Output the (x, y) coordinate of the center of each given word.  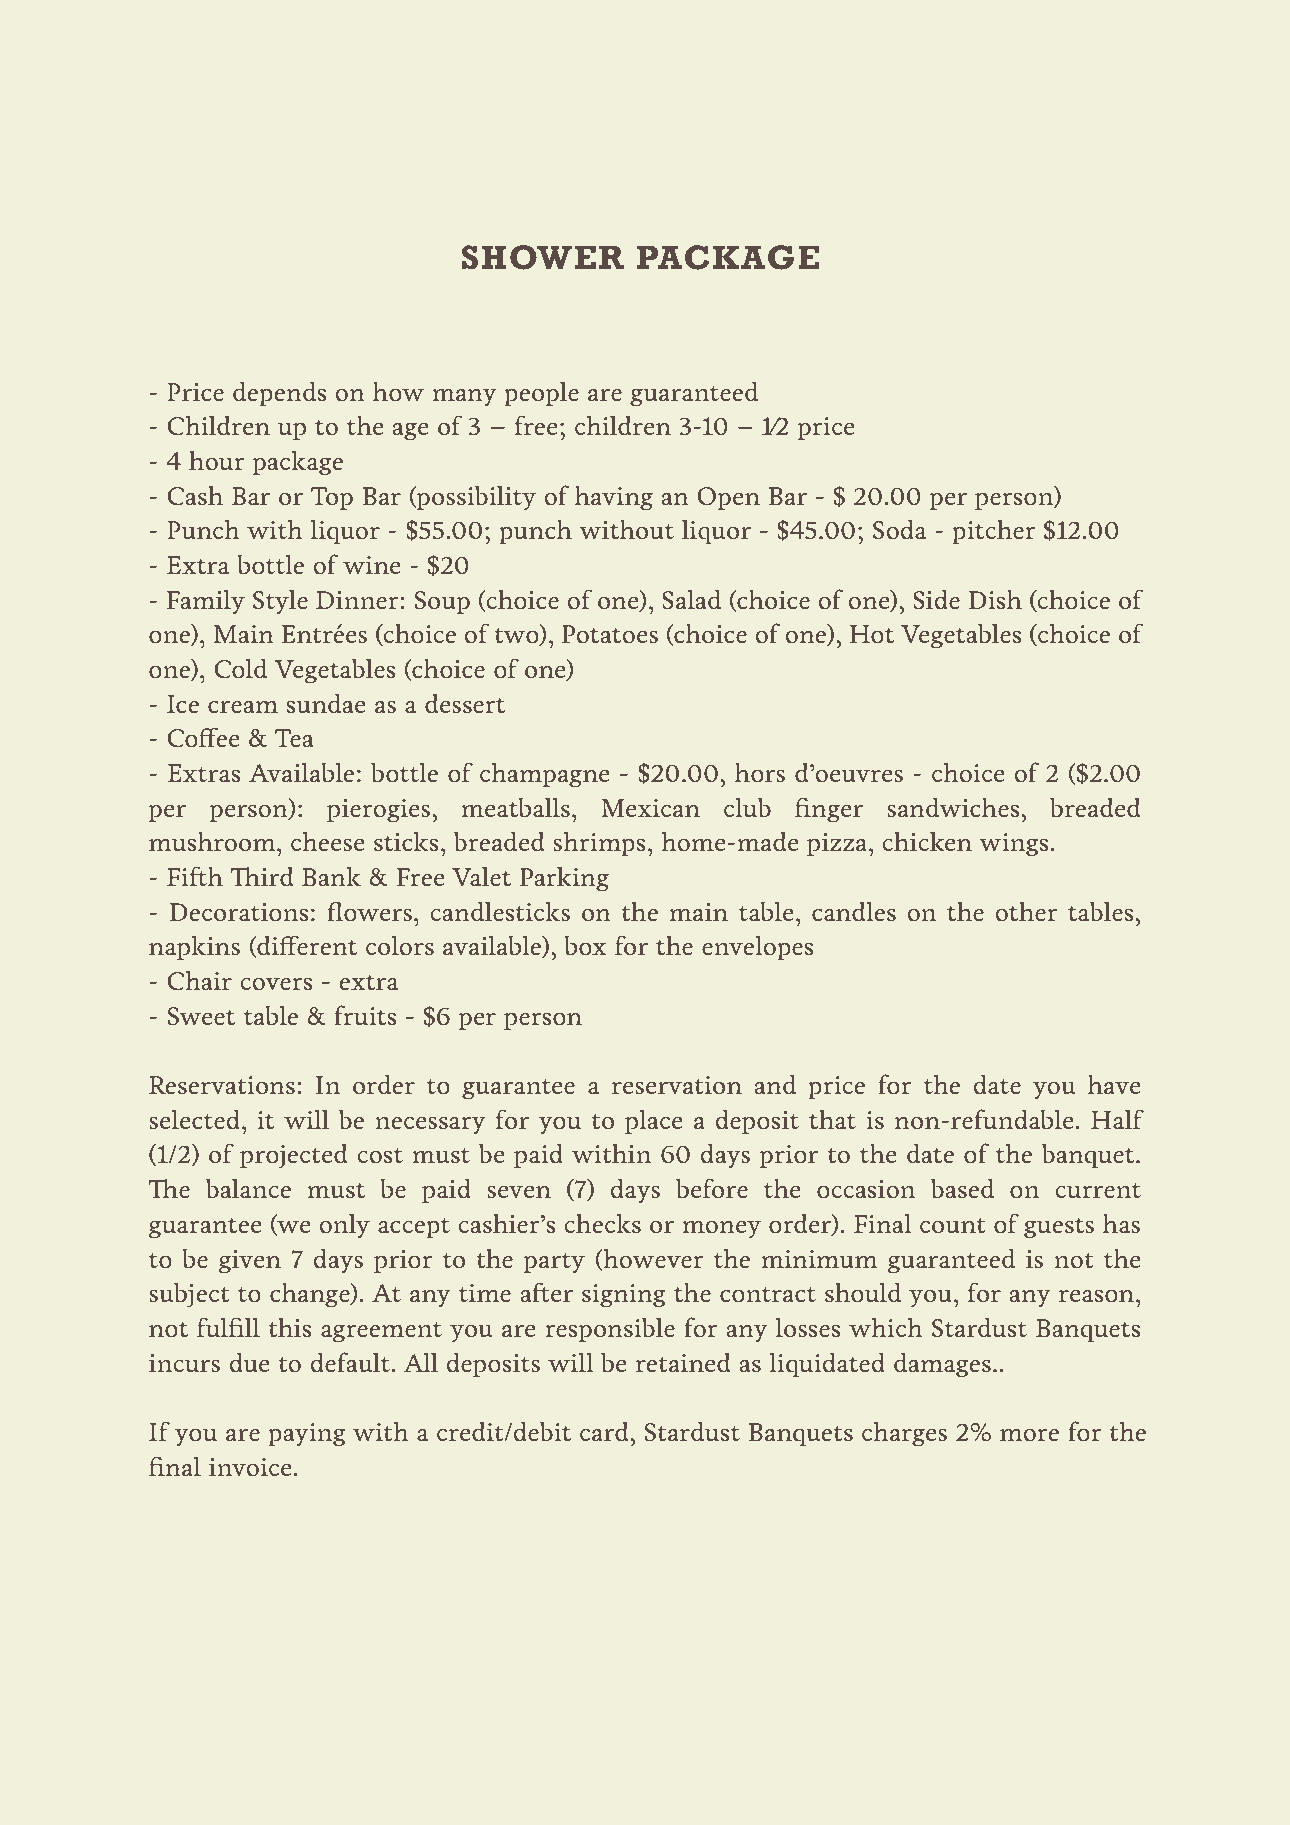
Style (280, 602)
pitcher (993, 532)
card (605, 1431)
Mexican (650, 808)
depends (279, 393)
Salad (691, 599)
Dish (995, 599)
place (653, 1121)
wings (1014, 845)
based (962, 1188)
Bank (331, 876)
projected (293, 1156)
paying (307, 1435)
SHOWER (543, 257)
